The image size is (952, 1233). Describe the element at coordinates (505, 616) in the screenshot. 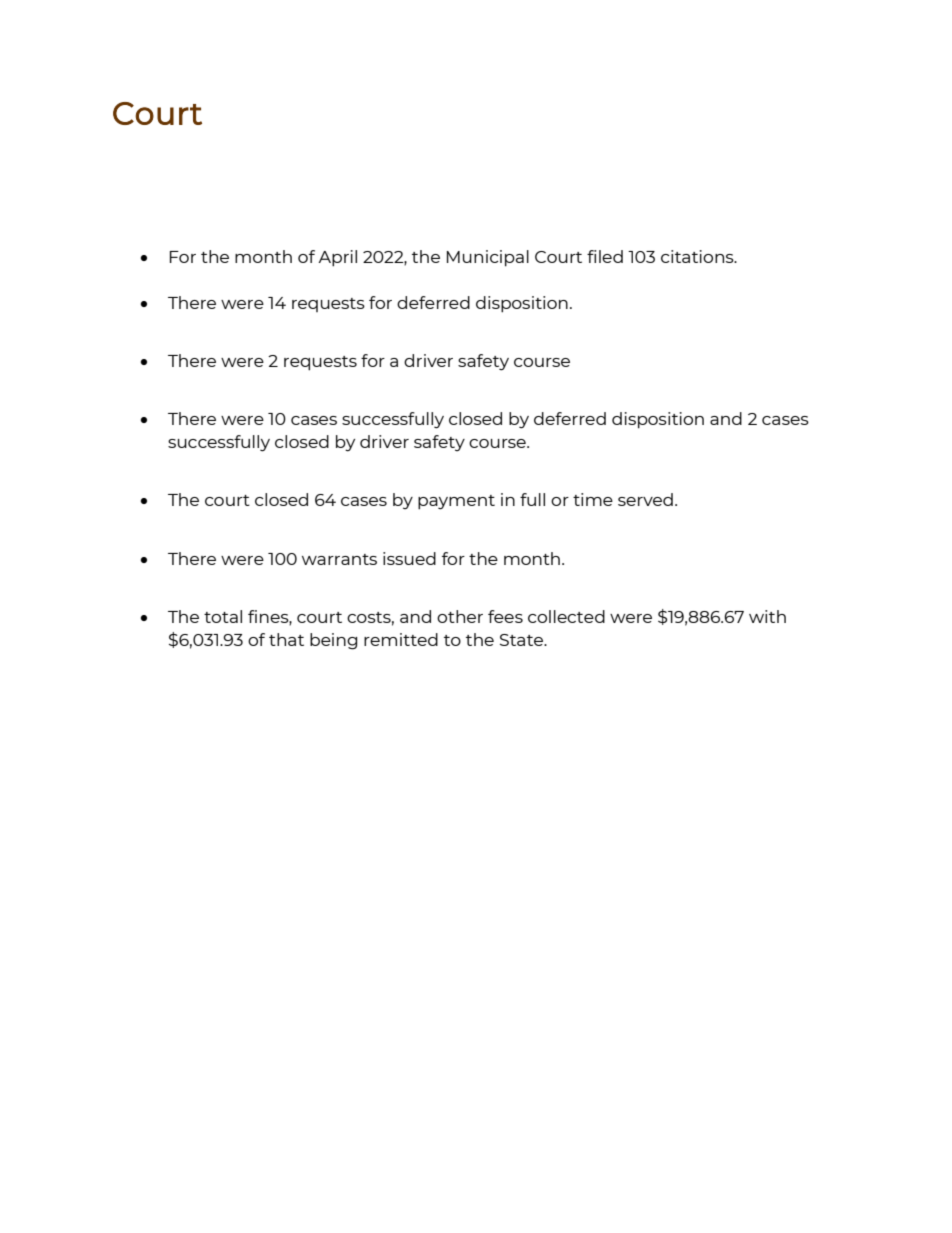

I see `fees` at that location.
